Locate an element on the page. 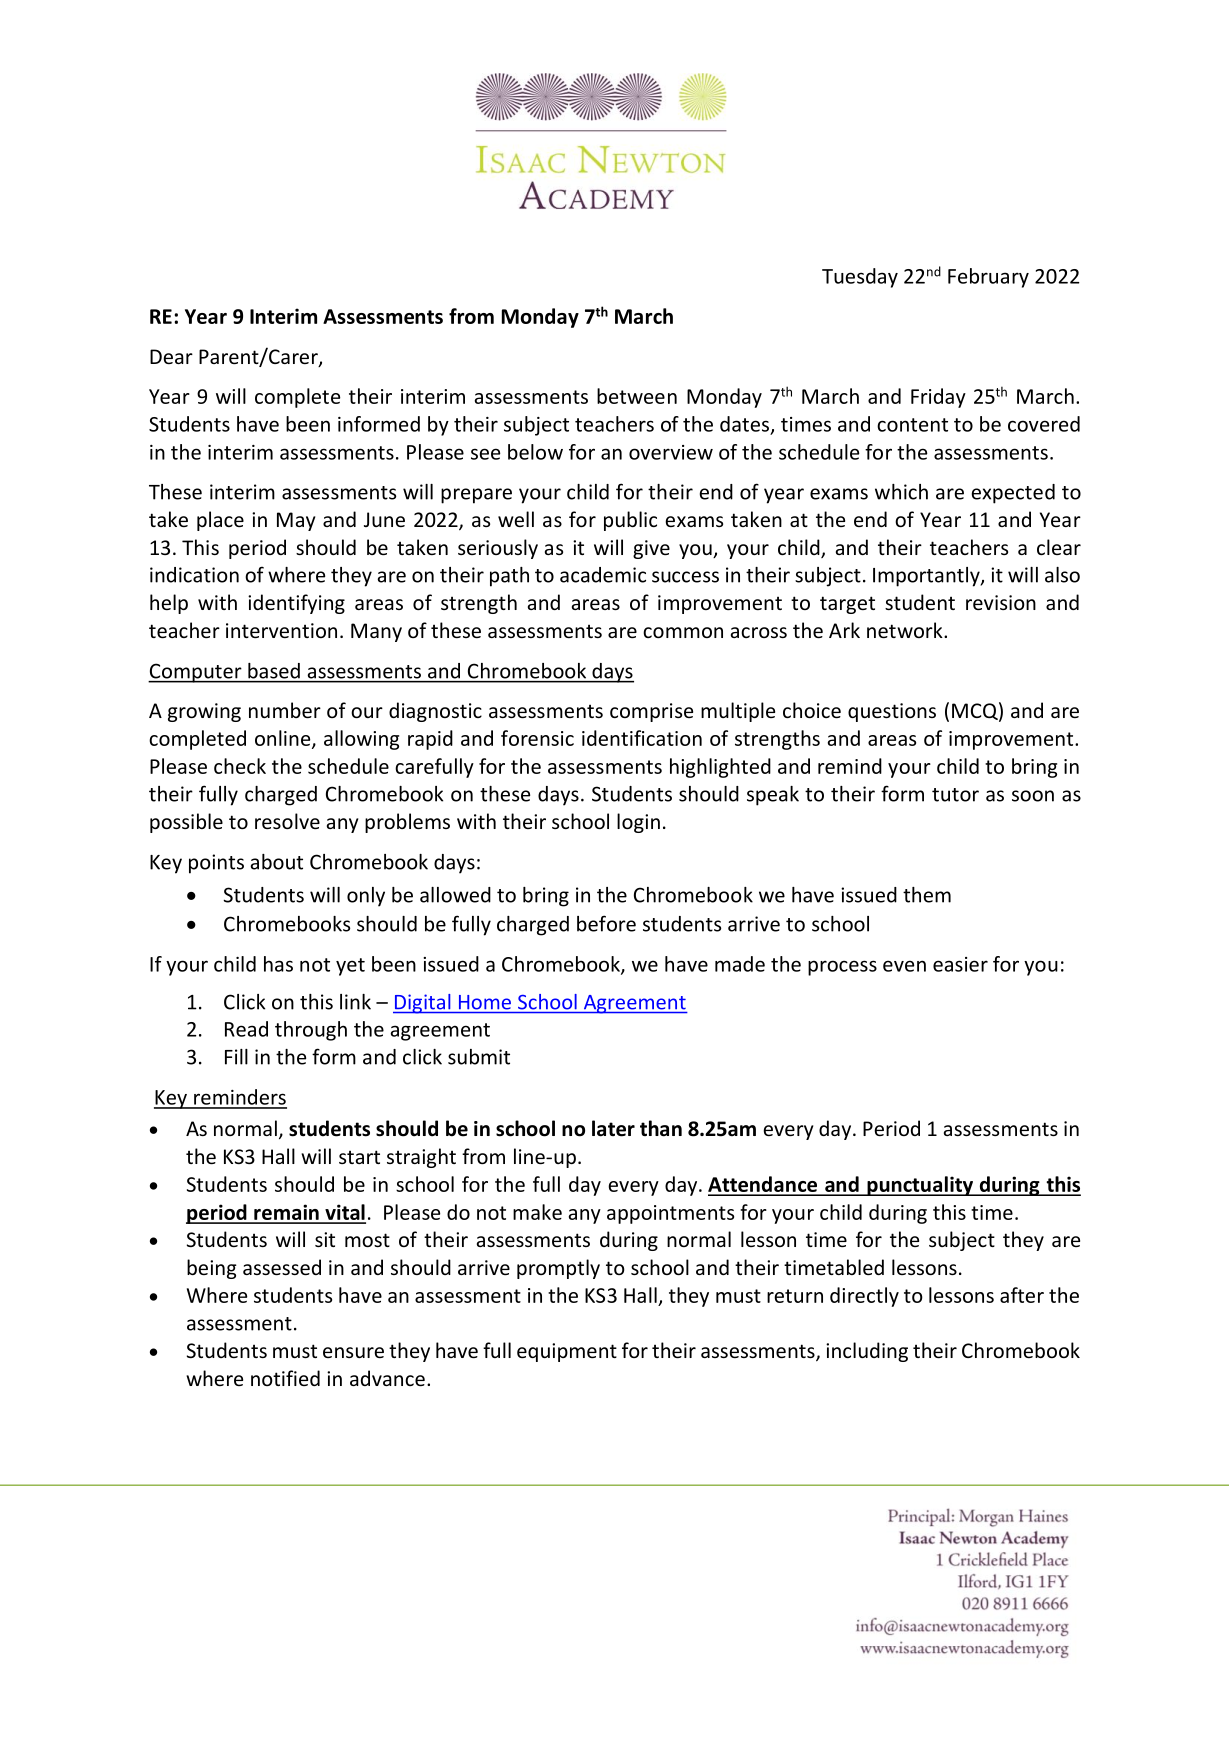 This page has height=1738, width=1229. has is located at coordinates (278, 964).
